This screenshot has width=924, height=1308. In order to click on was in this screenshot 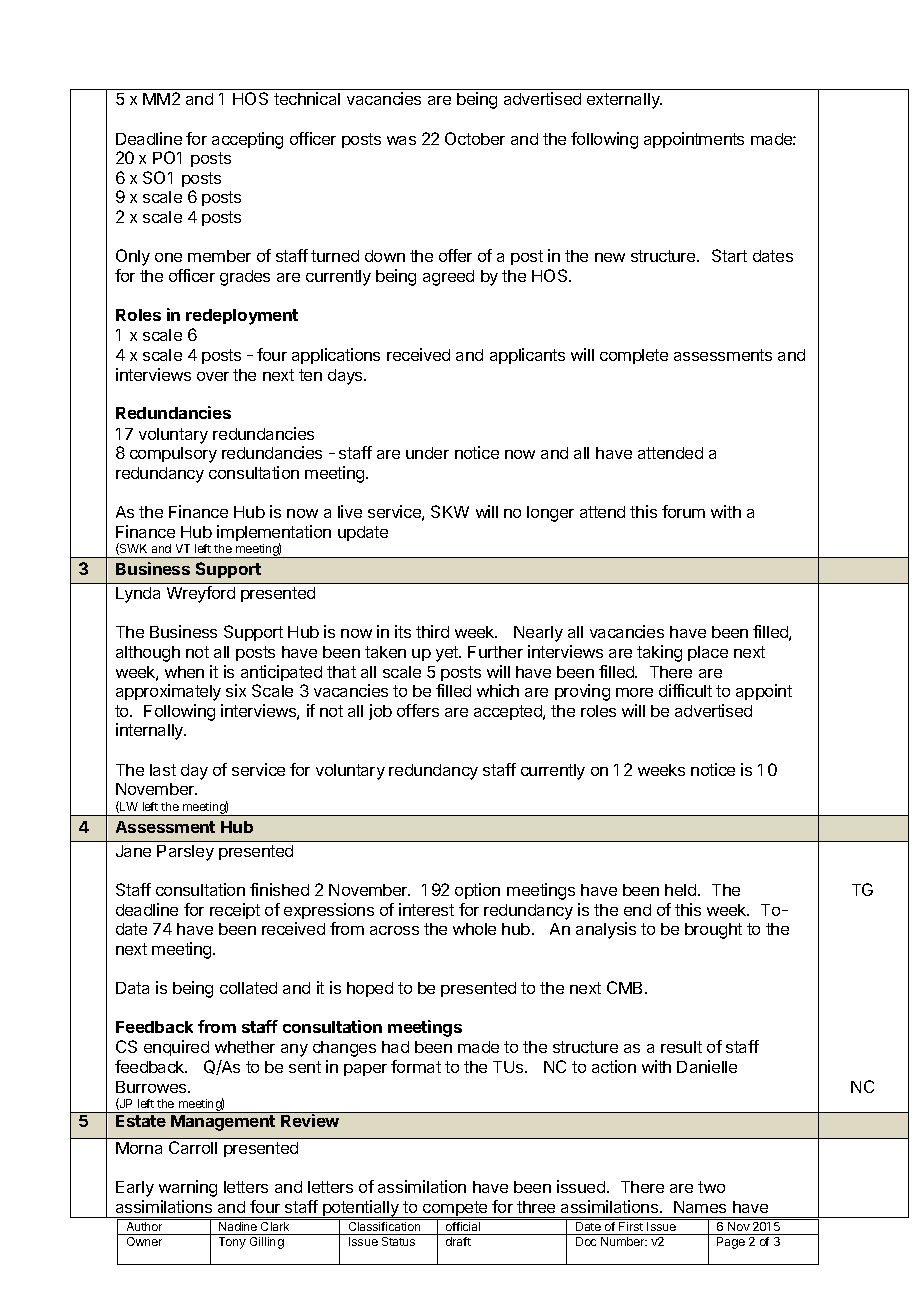, I will do `click(401, 140)`.
